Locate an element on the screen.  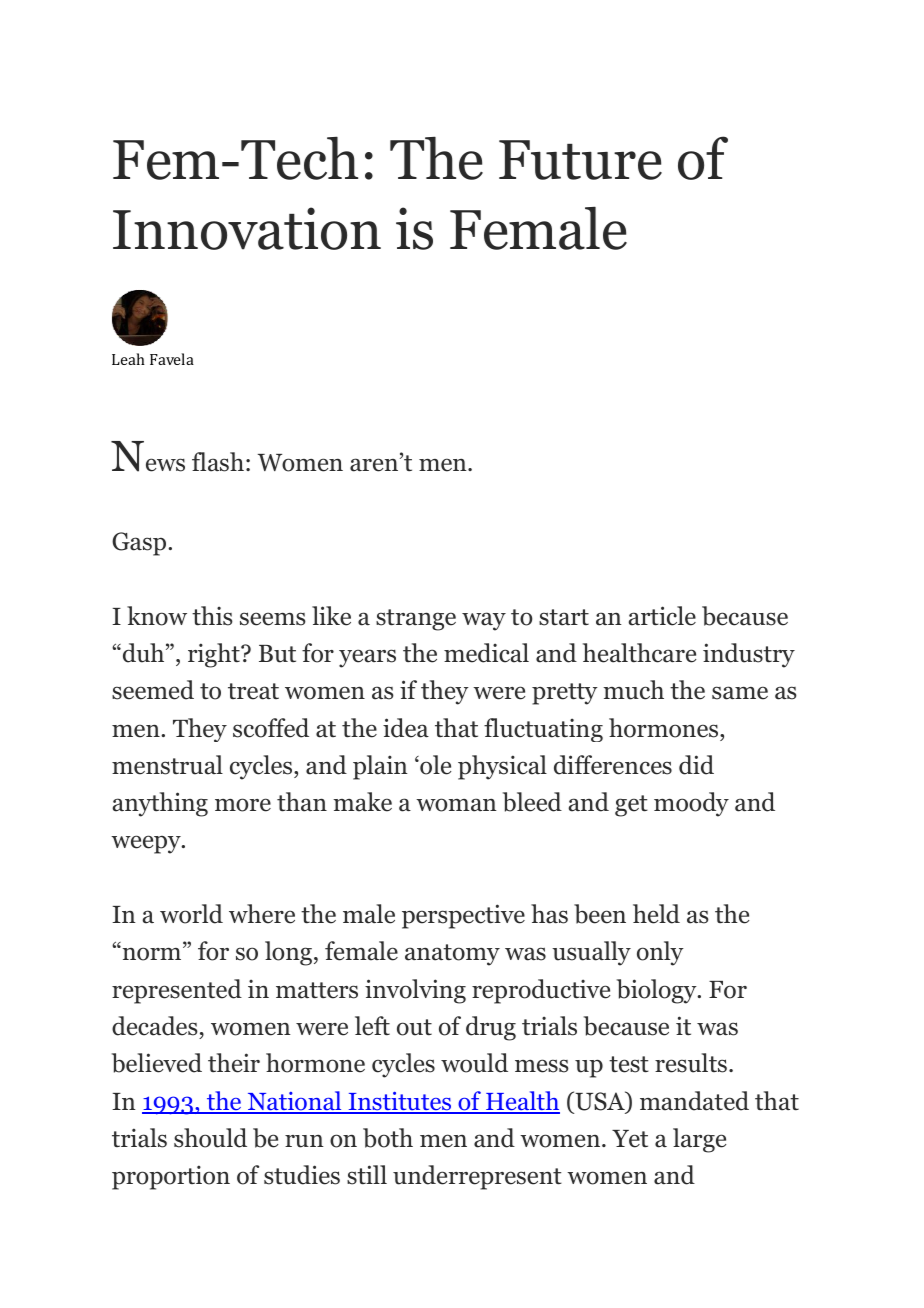
both is located at coordinates (388, 1138).
